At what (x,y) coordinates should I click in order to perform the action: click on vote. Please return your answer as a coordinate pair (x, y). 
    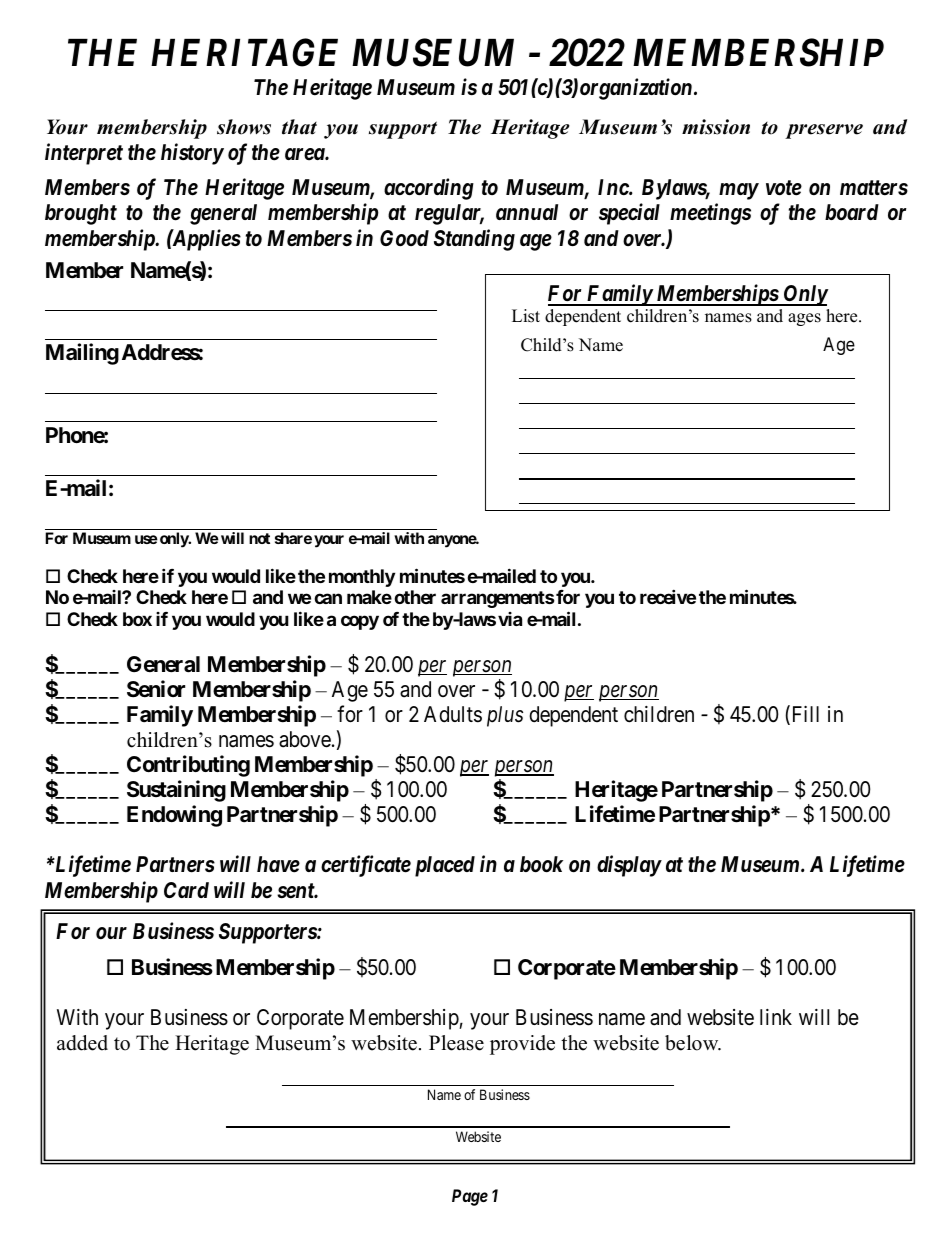
    Looking at the image, I should click on (784, 188).
